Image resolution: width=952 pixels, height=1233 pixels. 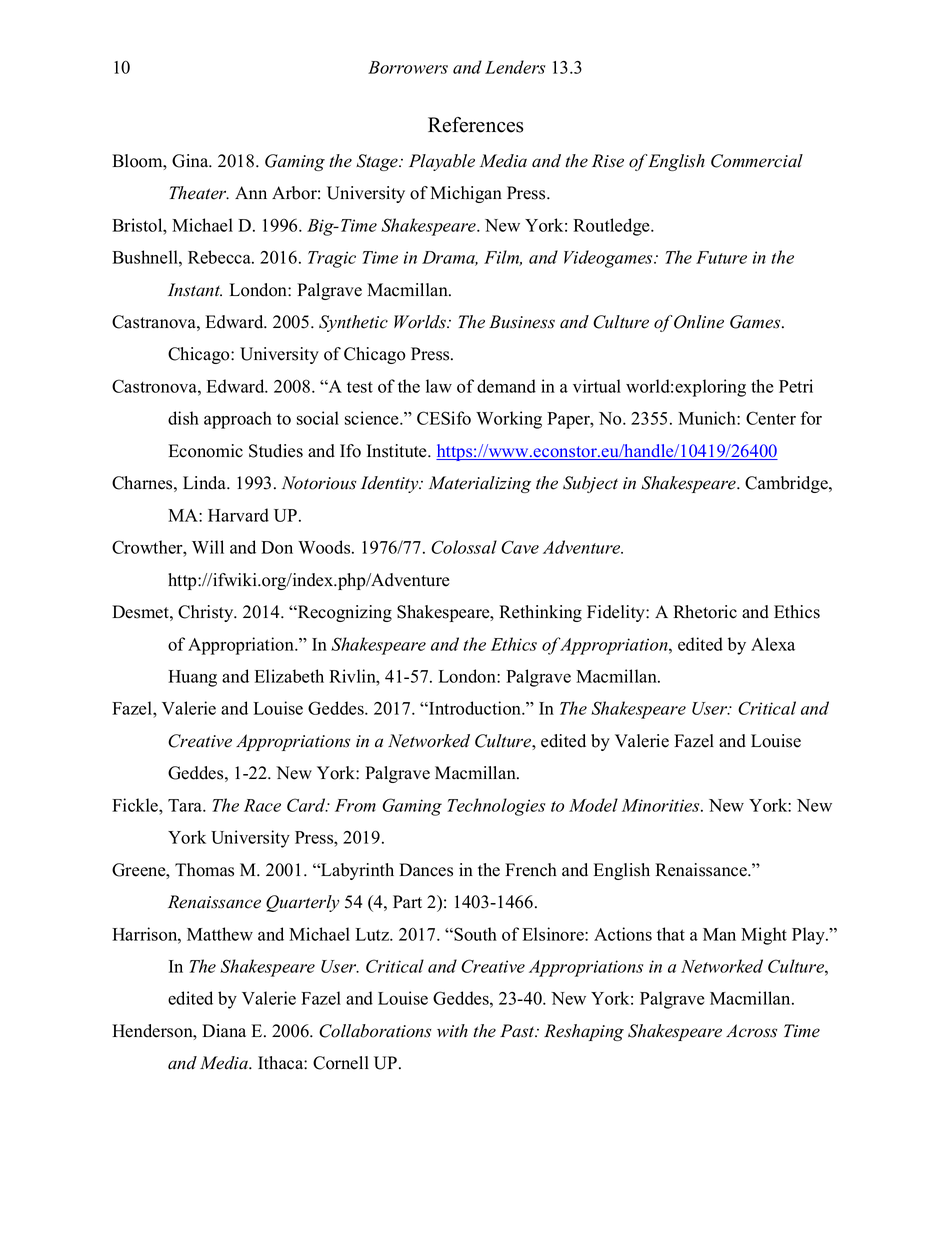 I want to click on Working, so click(x=509, y=420).
